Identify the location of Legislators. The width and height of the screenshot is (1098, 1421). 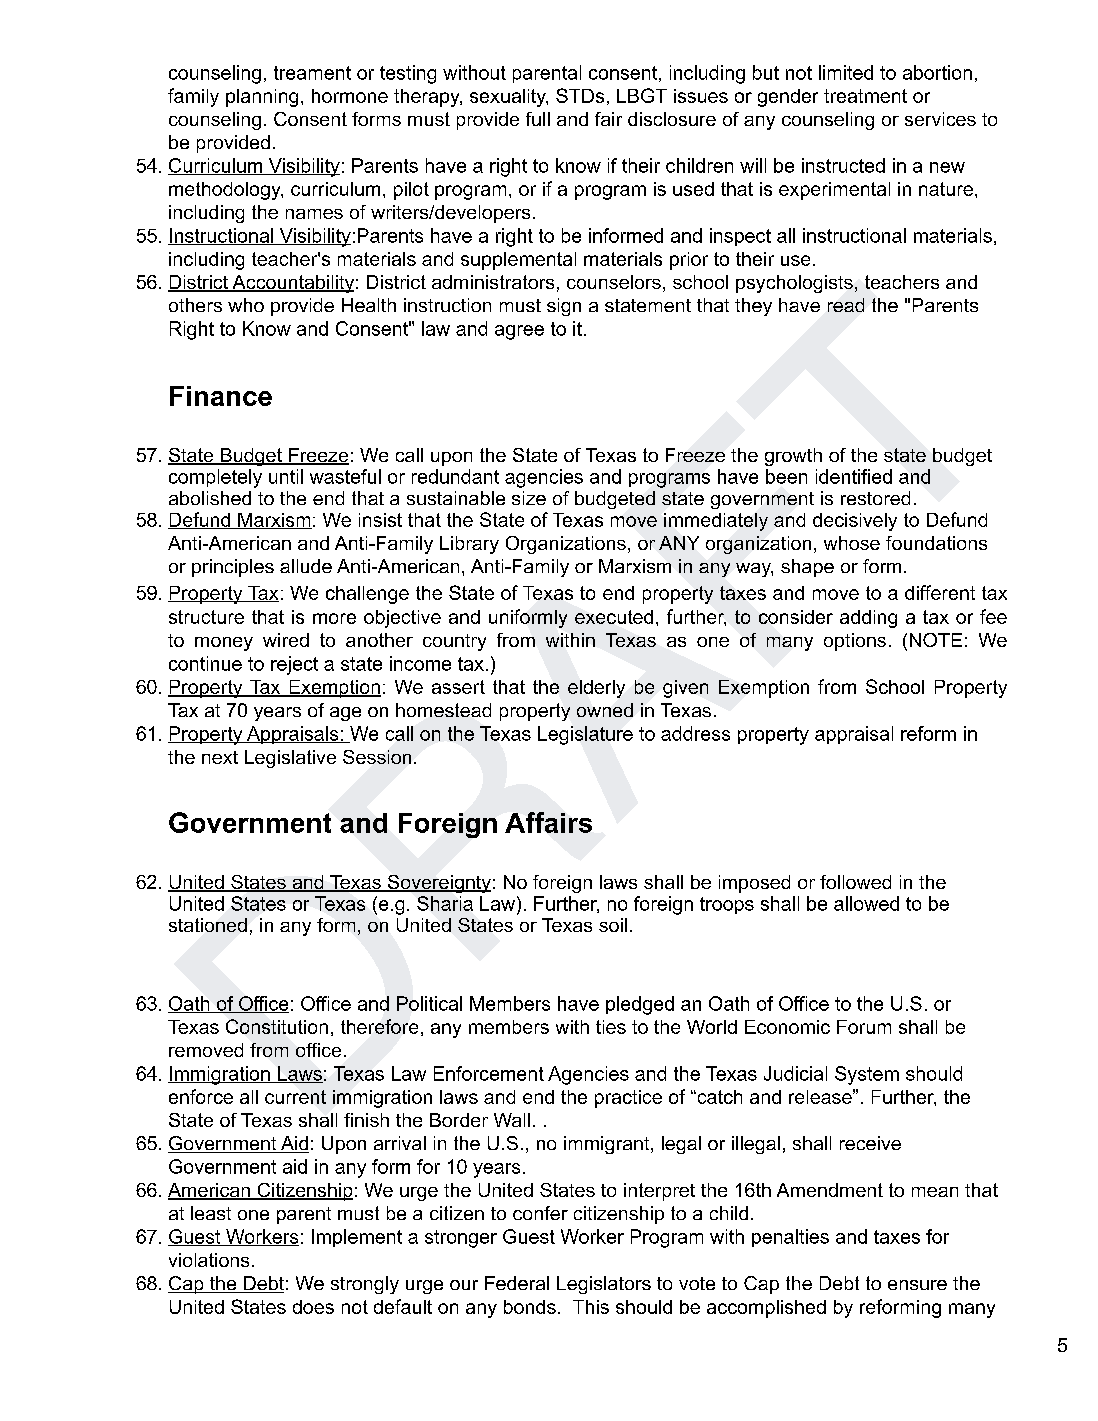
(604, 1285).
